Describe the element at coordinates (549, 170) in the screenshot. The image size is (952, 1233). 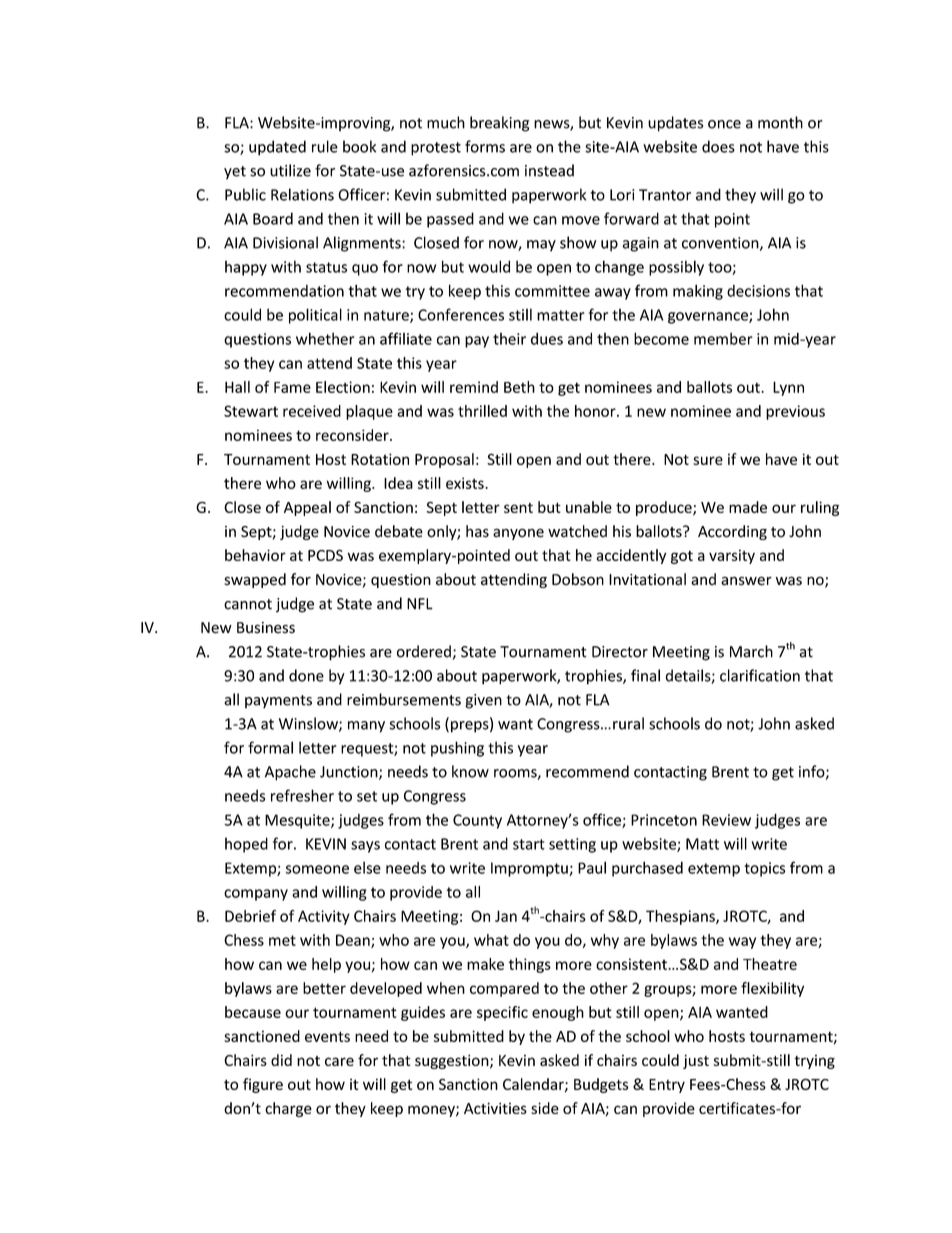
I see `instead` at that location.
